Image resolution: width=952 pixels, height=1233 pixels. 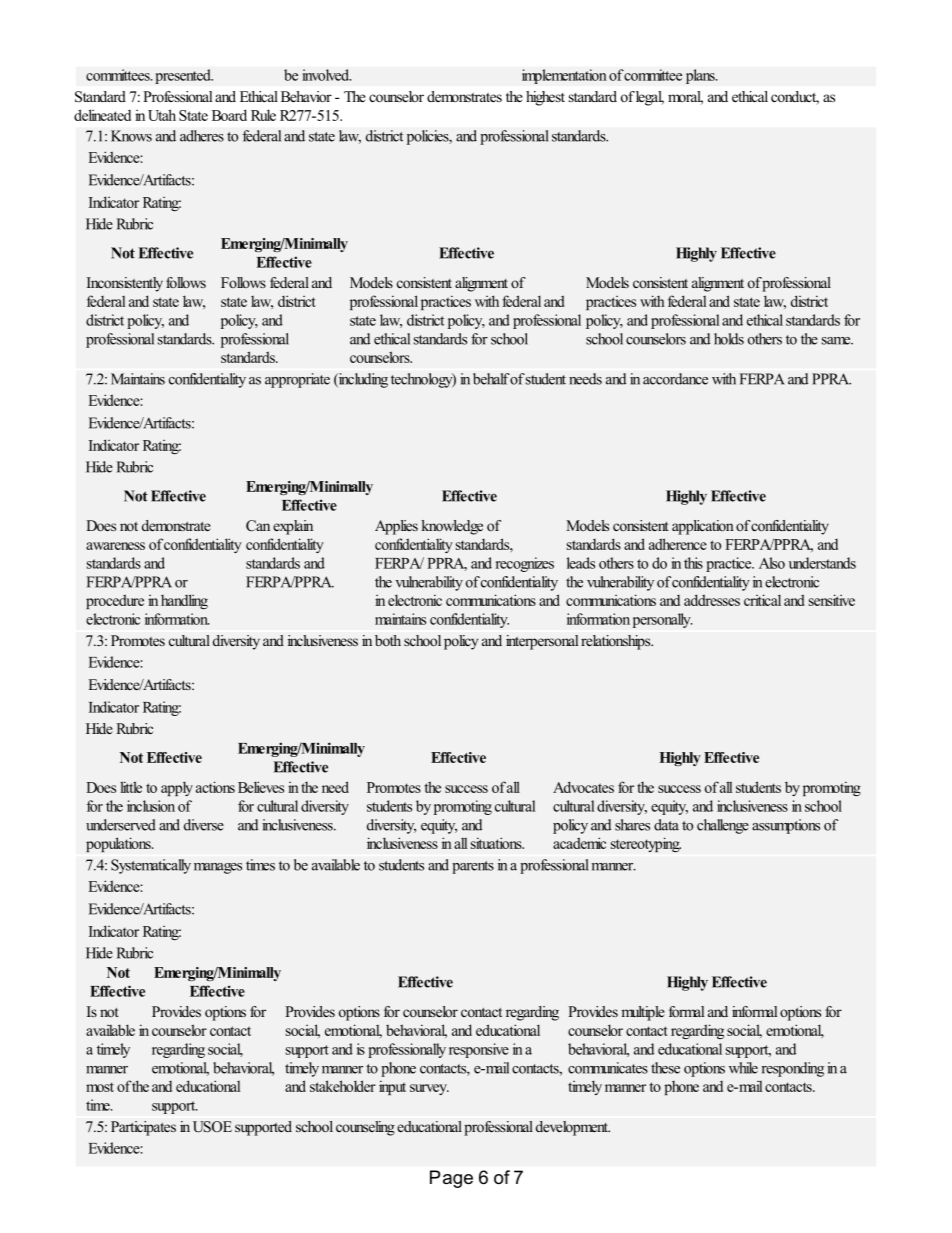 What do you see at coordinates (564, 76) in the screenshot?
I see `implementation` at bounding box center [564, 76].
